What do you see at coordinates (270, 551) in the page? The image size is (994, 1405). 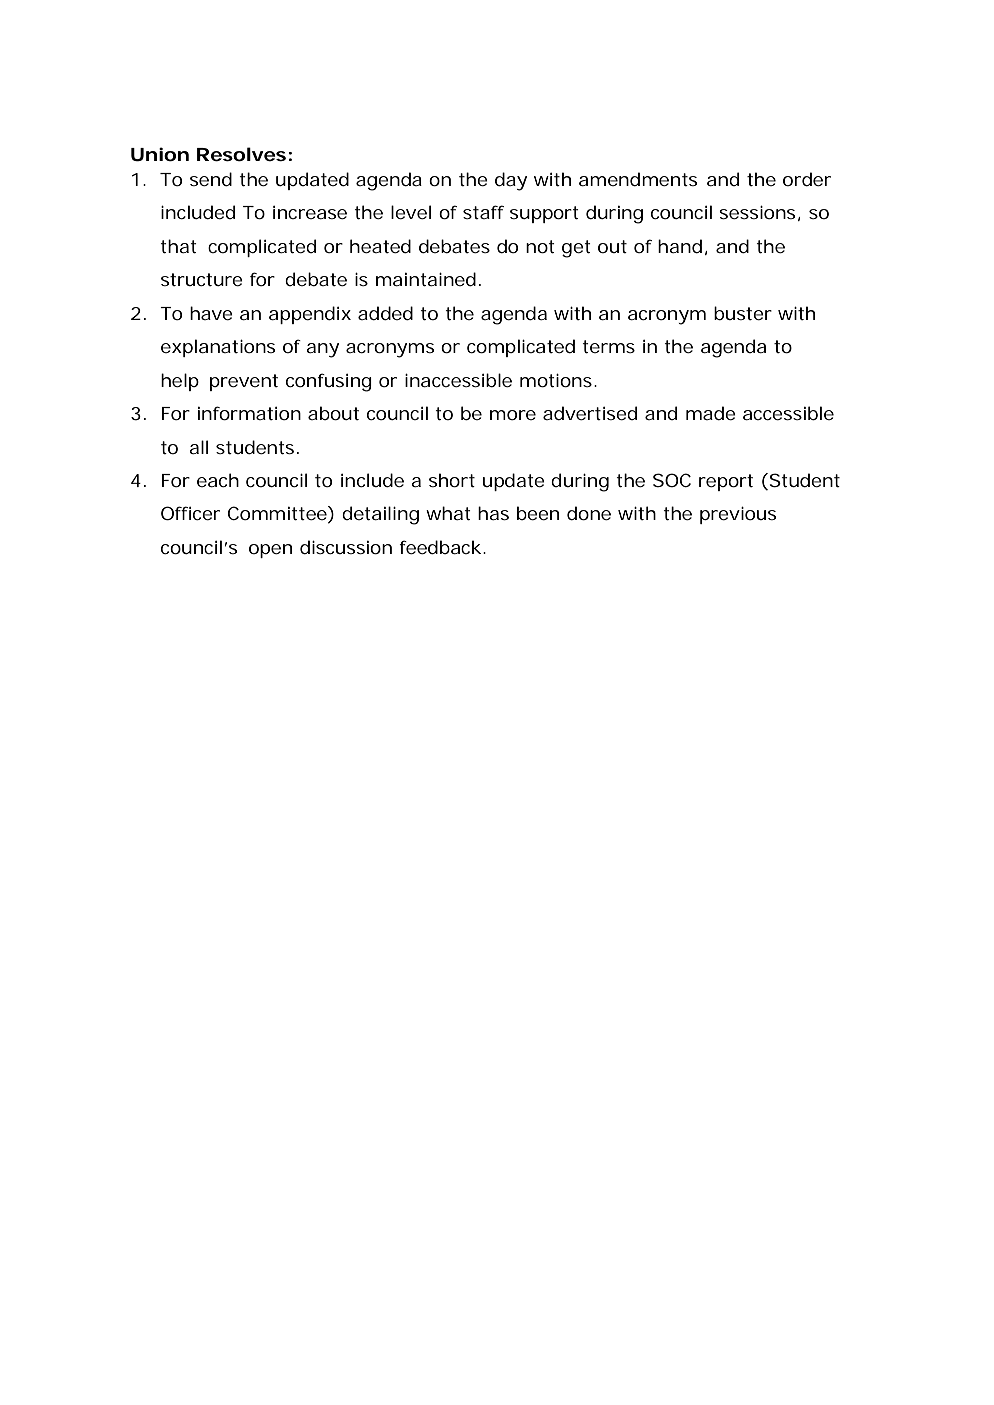 I see `open` at bounding box center [270, 551].
